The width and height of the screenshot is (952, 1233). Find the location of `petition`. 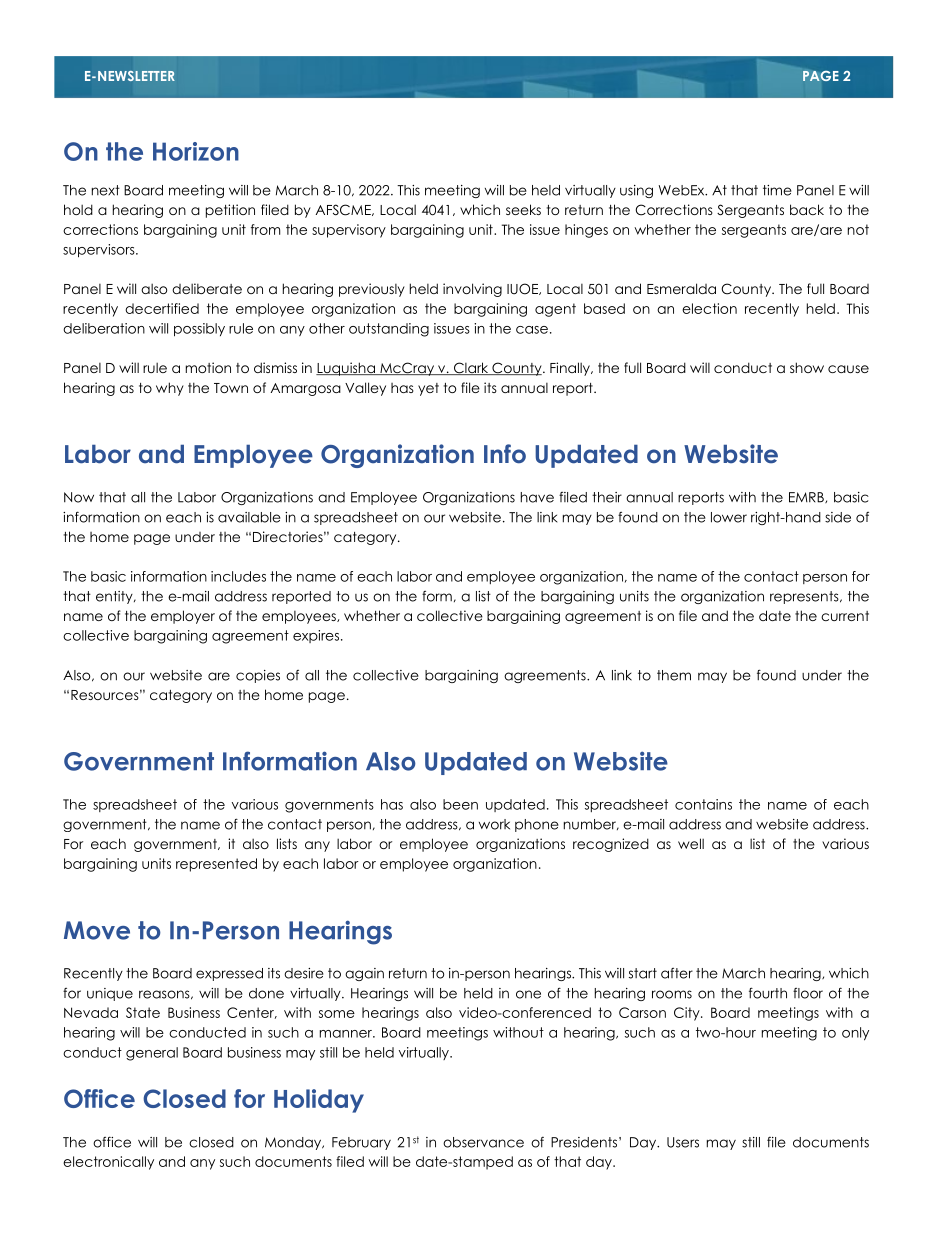

petition is located at coordinates (230, 211).
